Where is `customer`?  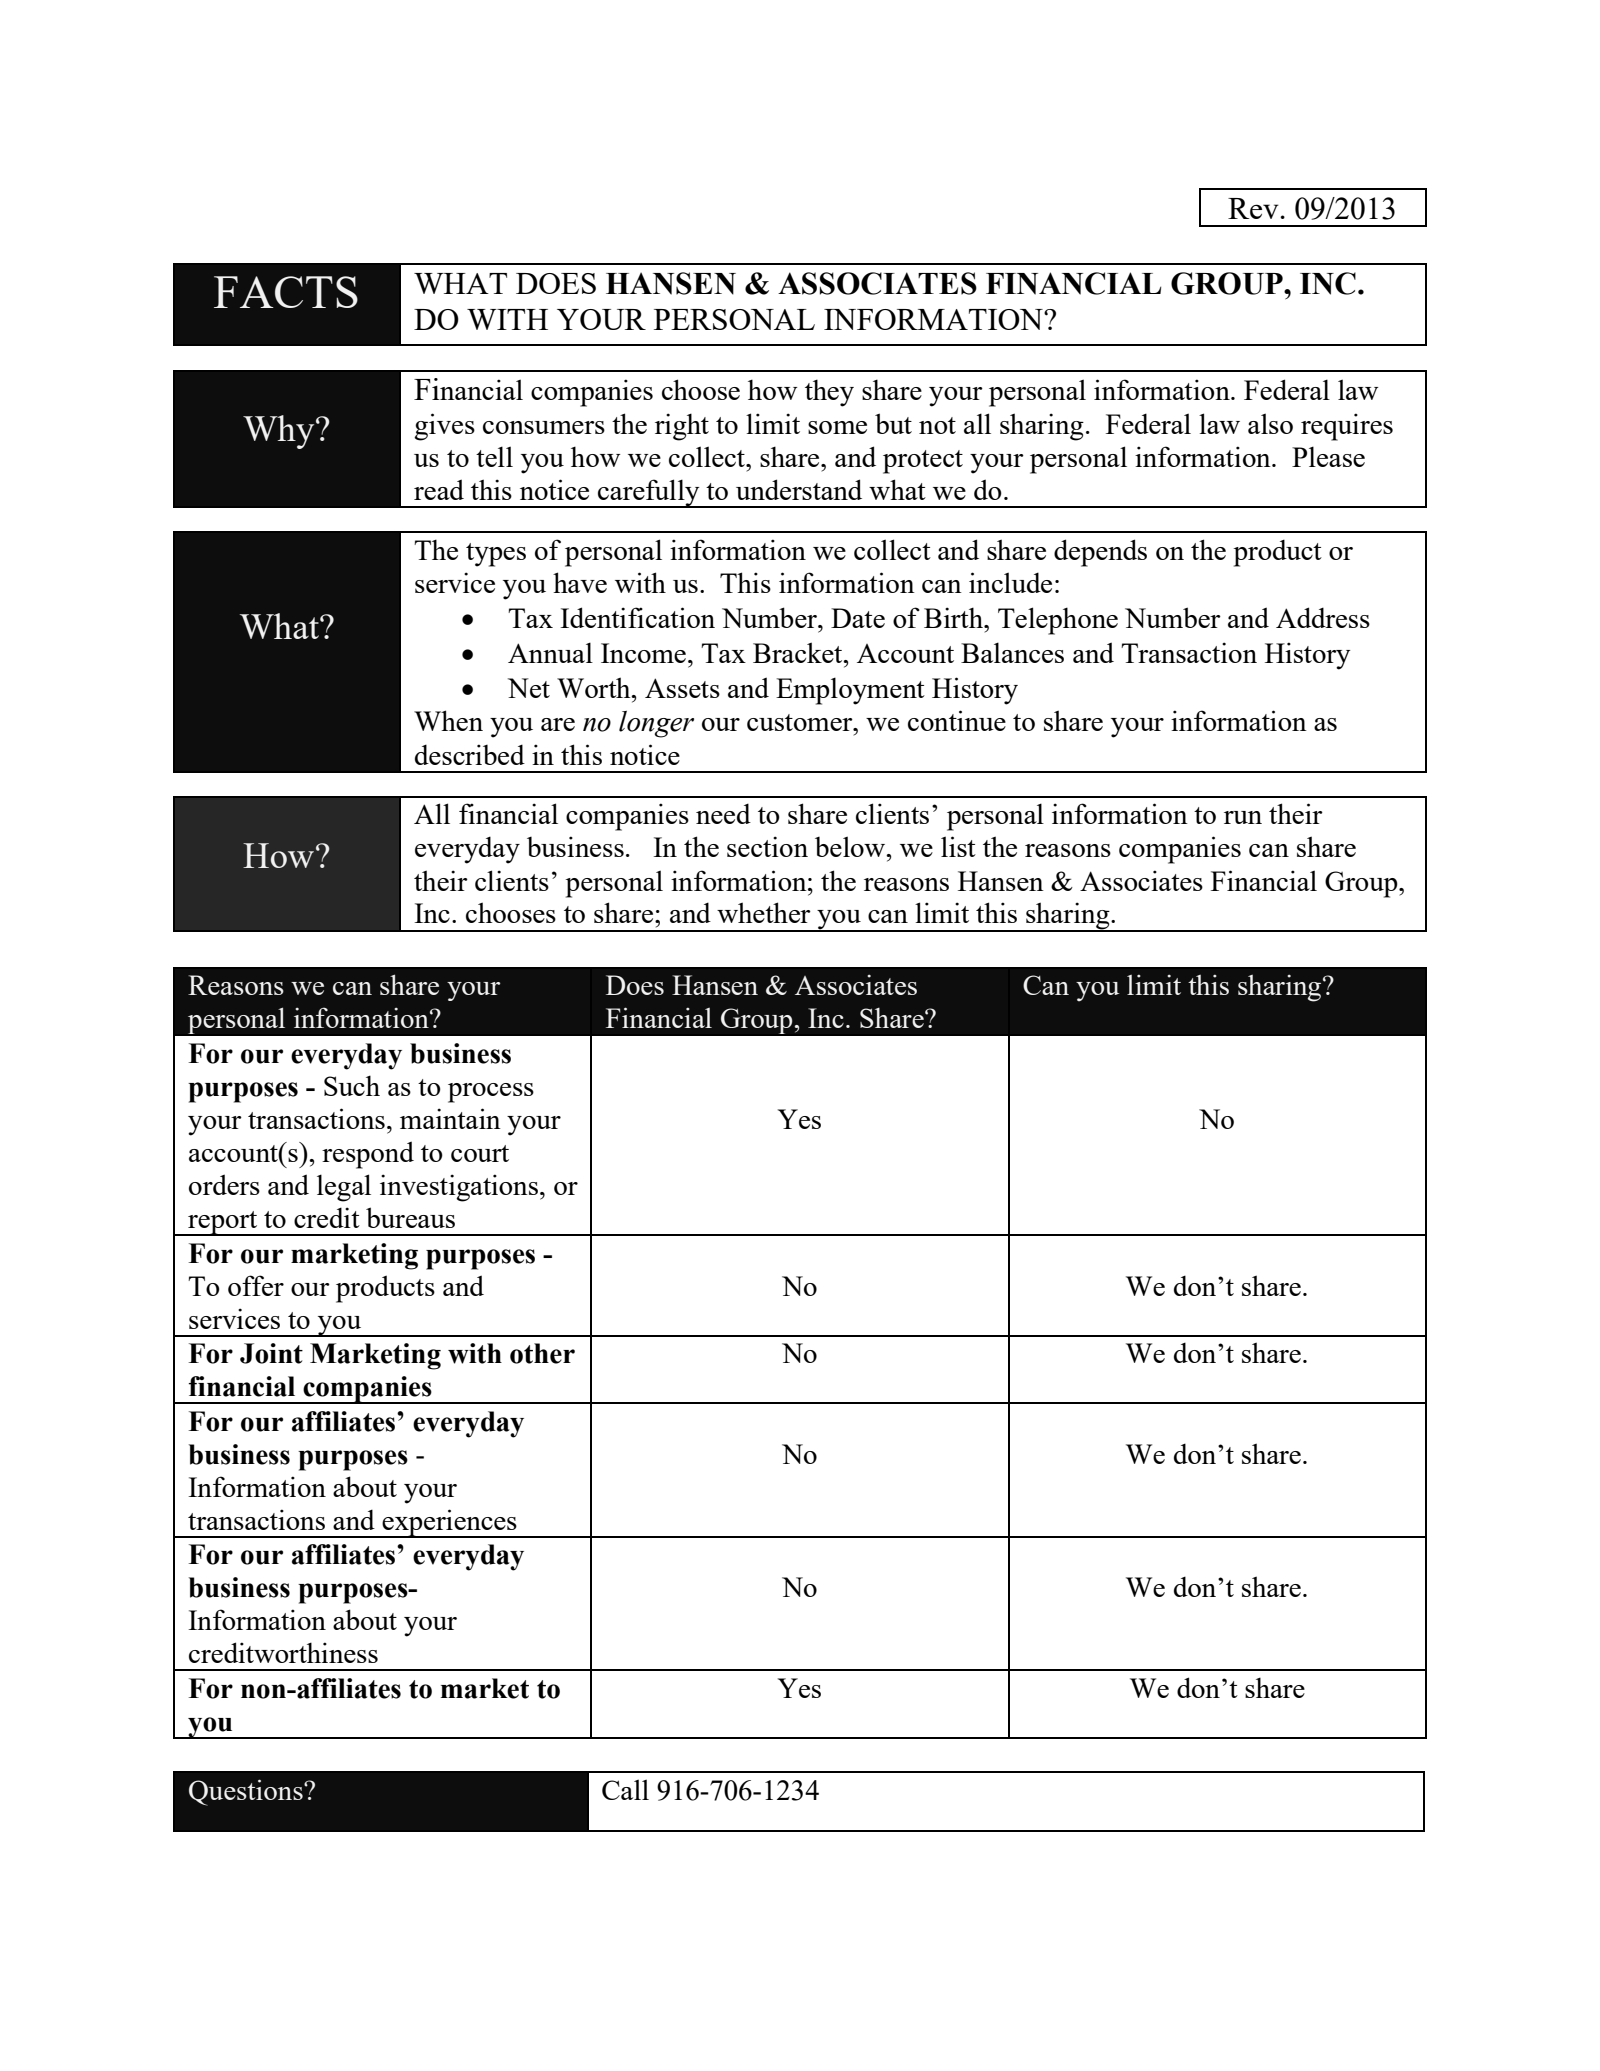
customer is located at coordinates (801, 722).
